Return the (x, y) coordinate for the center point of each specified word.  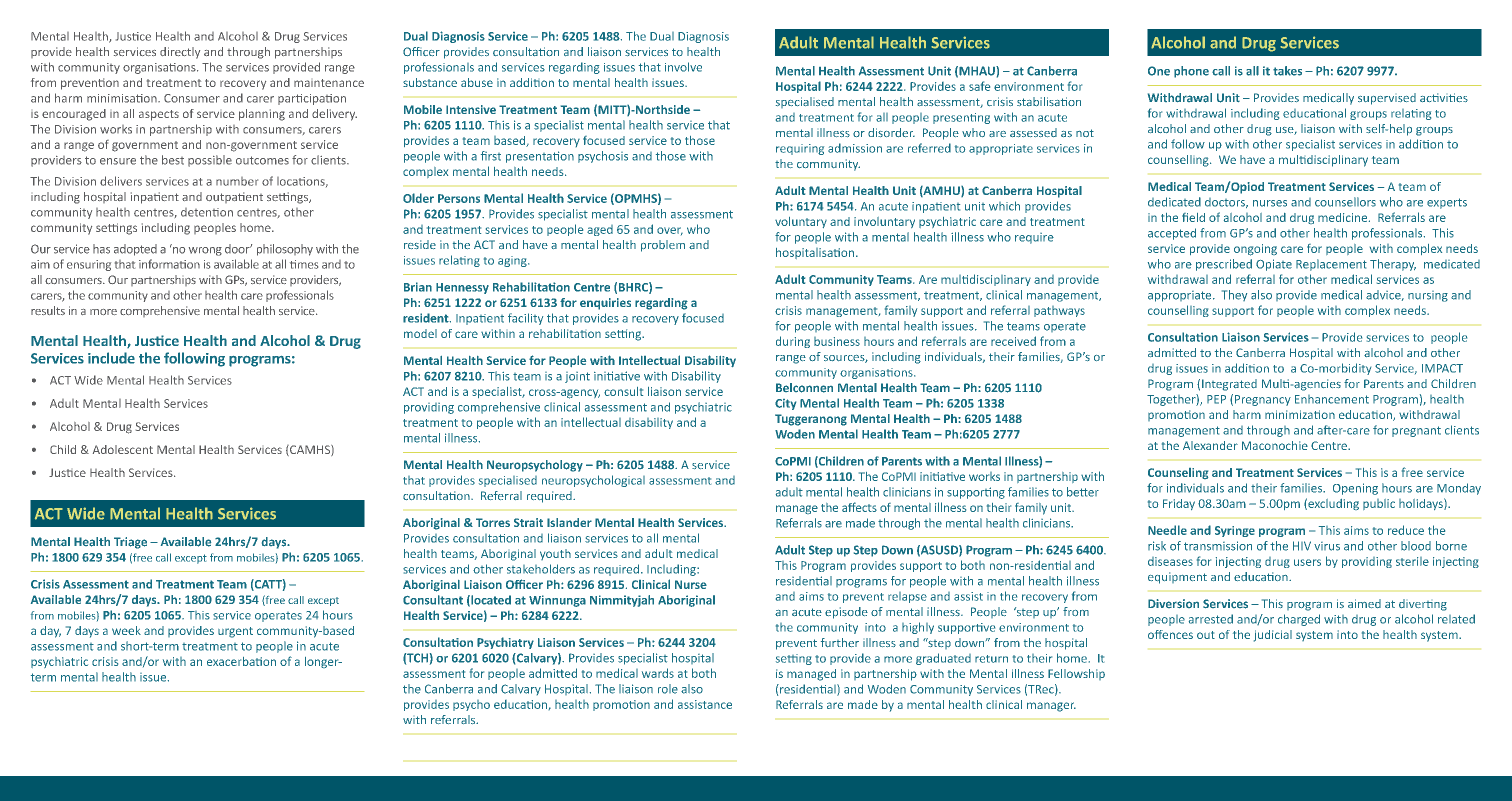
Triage (130, 543)
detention (207, 212)
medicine (1344, 217)
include (111, 358)
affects (859, 507)
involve (683, 67)
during (793, 342)
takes (1287, 71)
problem (663, 246)
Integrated (1229, 385)
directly (180, 53)
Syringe (1235, 531)
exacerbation (241, 661)
